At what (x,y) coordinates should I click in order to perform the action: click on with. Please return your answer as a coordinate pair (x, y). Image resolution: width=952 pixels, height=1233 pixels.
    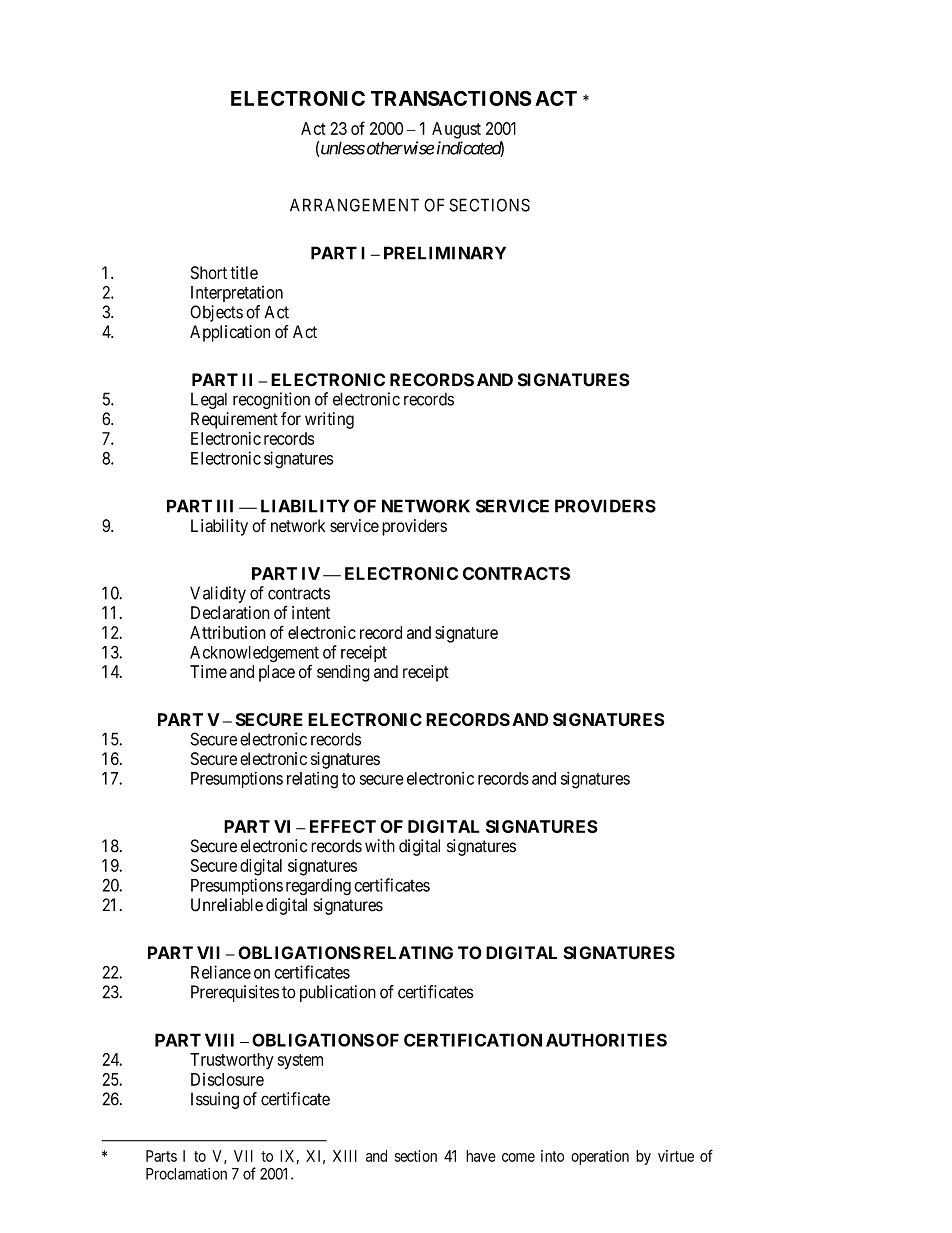
    Looking at the image, I should click on (380, 846).
